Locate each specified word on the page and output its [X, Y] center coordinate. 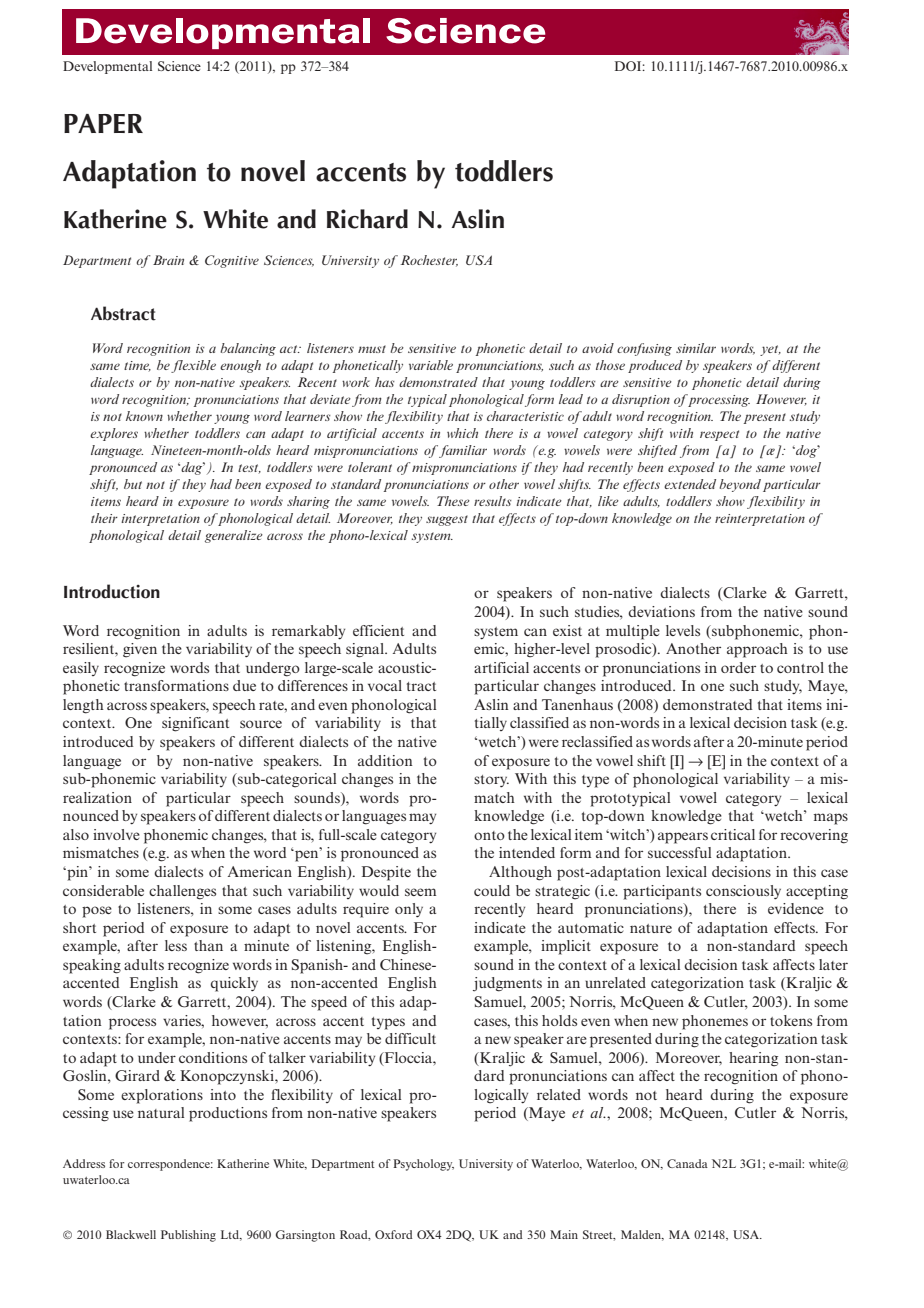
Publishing [188, 1236]
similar [696, 348]
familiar [463, 451]
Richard [367, 219]
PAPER [103, 123]
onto [489, 835]
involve [116, 834]
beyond [740, 485]
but [133, 484]
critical [733, 834]
